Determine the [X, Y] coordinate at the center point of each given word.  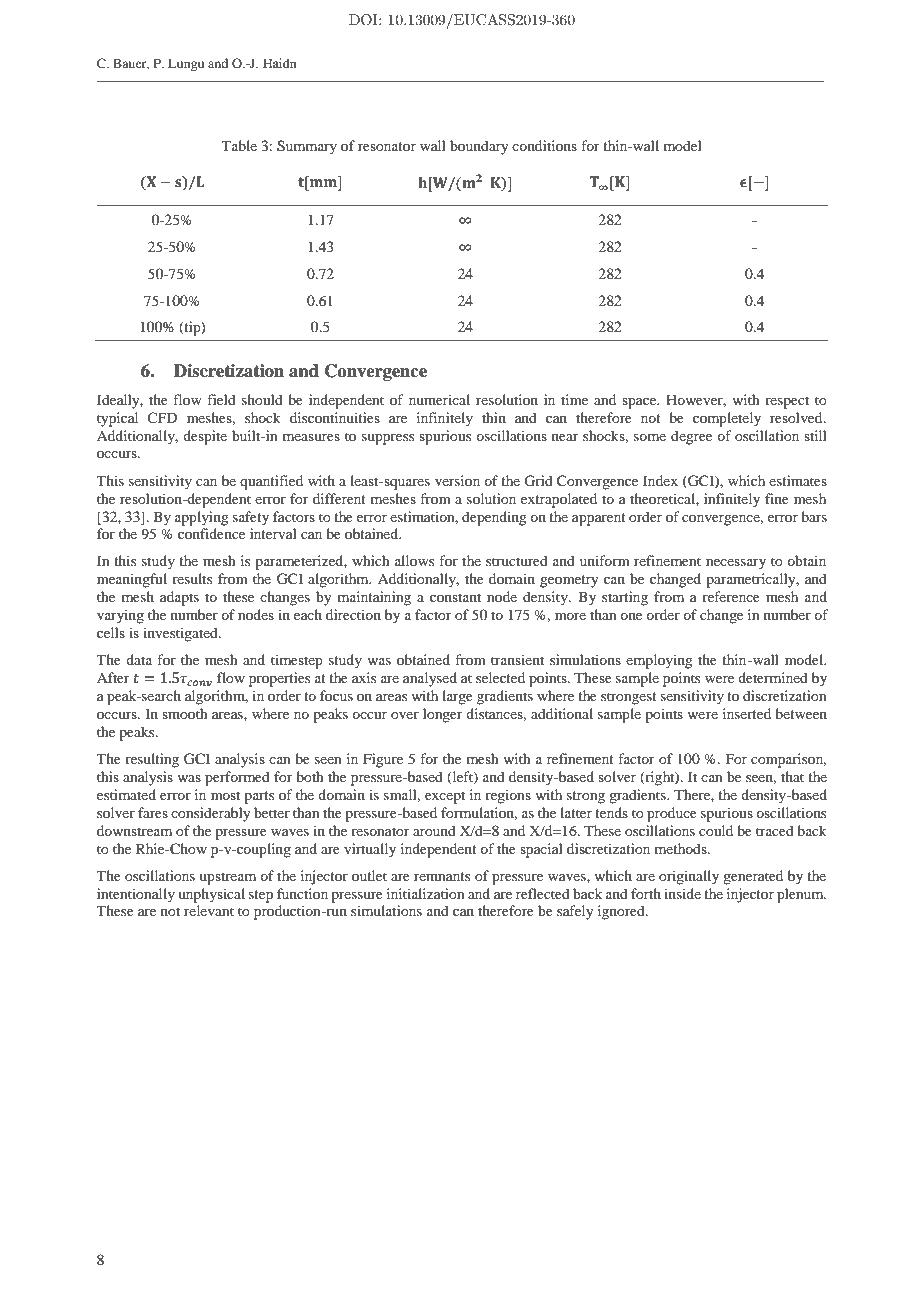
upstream [227, 878]
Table [239, 145]
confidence [211, 533]
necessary [736, 564]
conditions [544, 145]
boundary [479, 147]
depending [494, 518]
